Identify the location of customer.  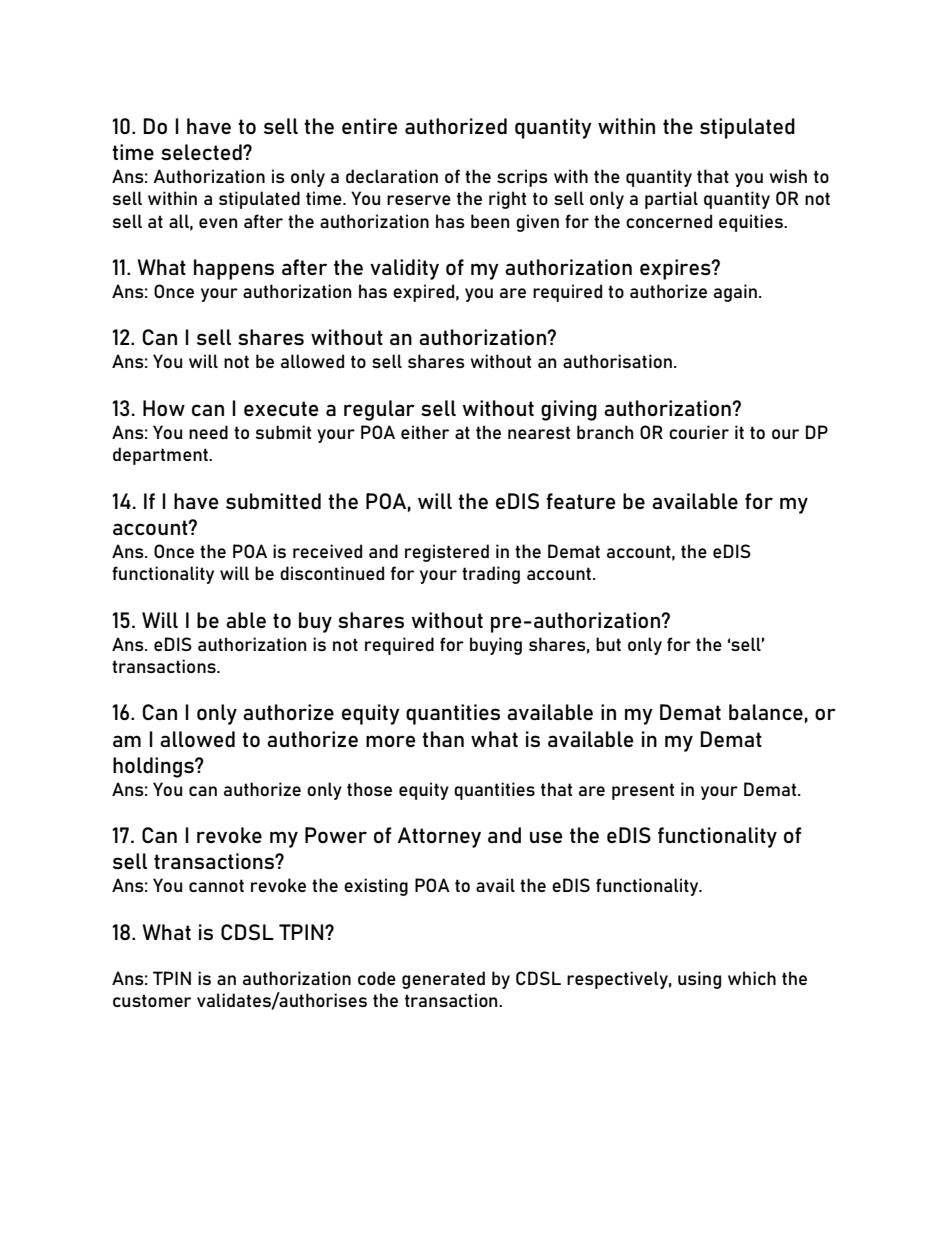
(152, 1000).
